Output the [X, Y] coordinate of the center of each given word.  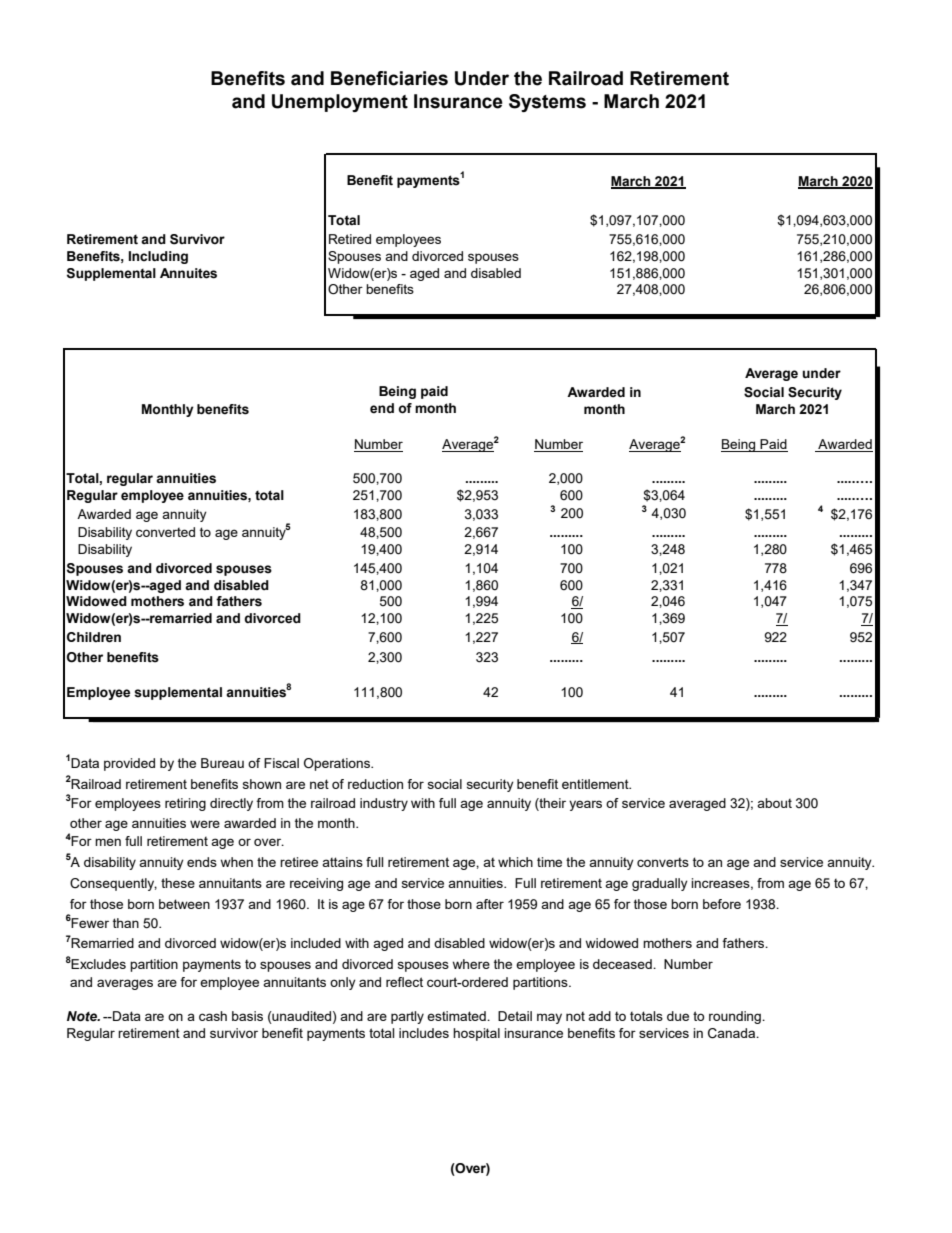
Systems [547, 103]
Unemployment [340, 103]
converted [165, 532]
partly [407, 1017]
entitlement [596, 784]
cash [213, 1016]
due [678, 1016]
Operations [338, 764]
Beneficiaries [389, 78]
